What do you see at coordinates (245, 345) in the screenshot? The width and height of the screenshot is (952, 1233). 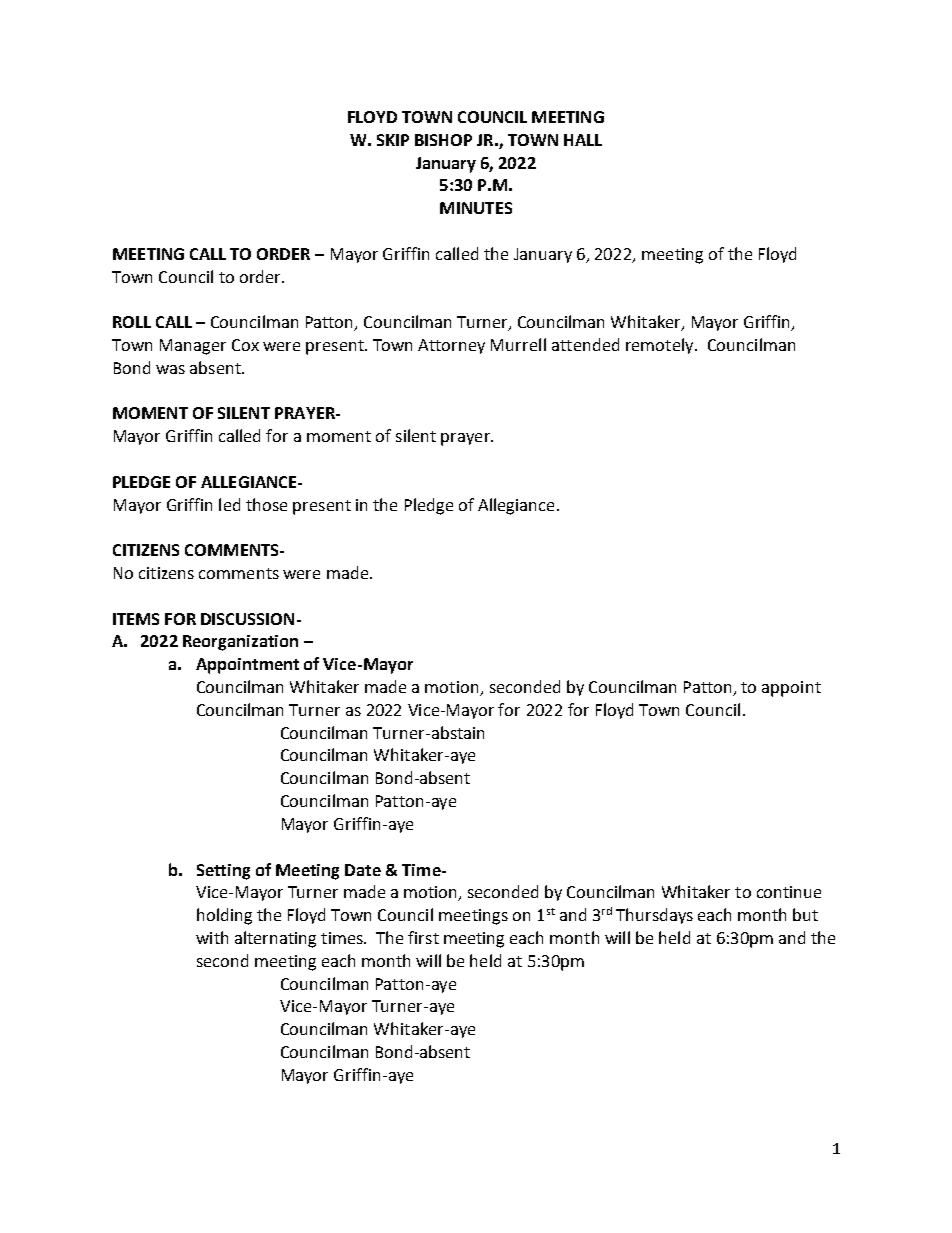 I see `Cox` at bounding box center [245, 345].
